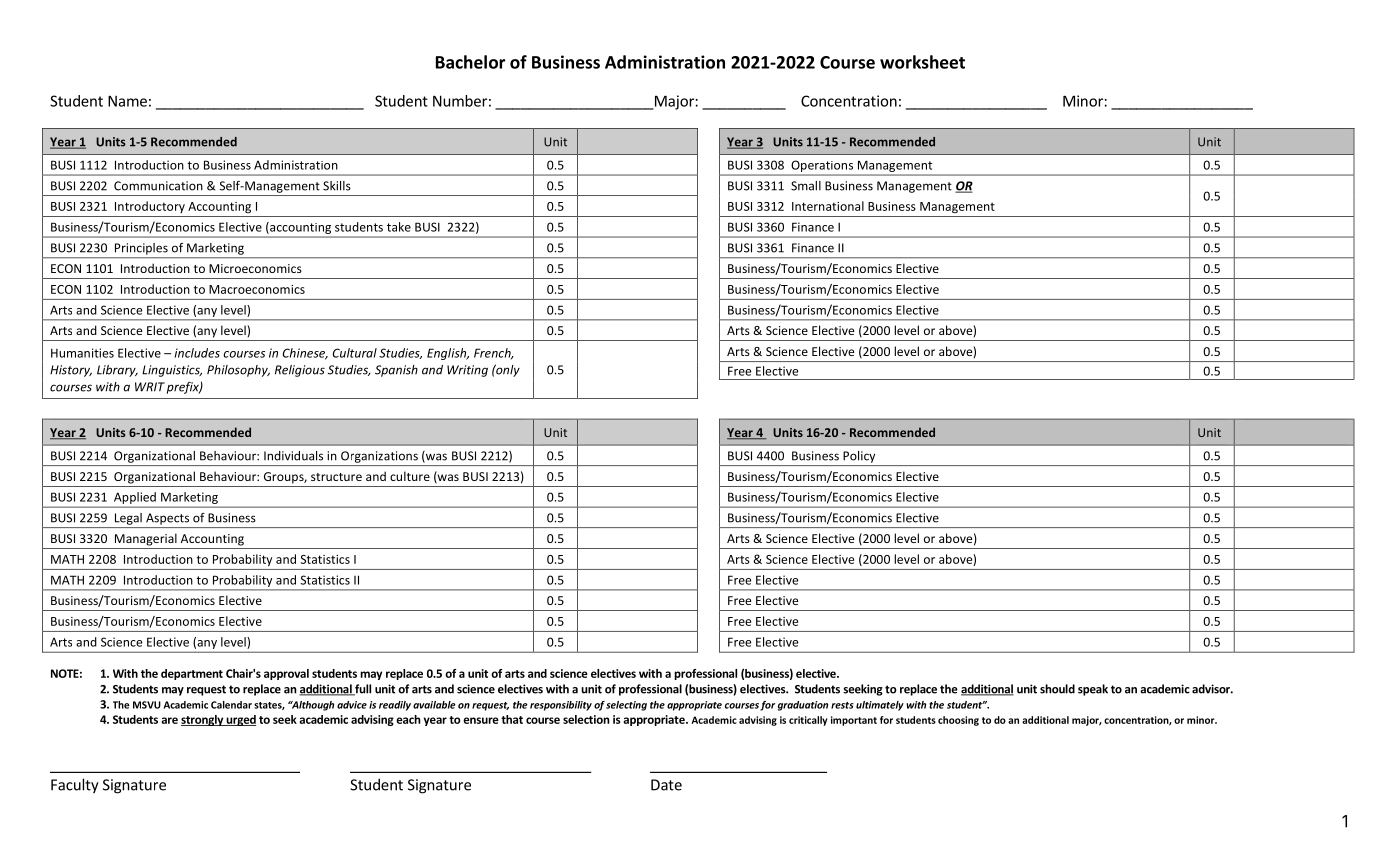 The height and width of the screenshot is (850, 1400). What do you see at coordinates (958, 721) in the screenshot?
I see `choosing` at bounding box center [958, 721].
